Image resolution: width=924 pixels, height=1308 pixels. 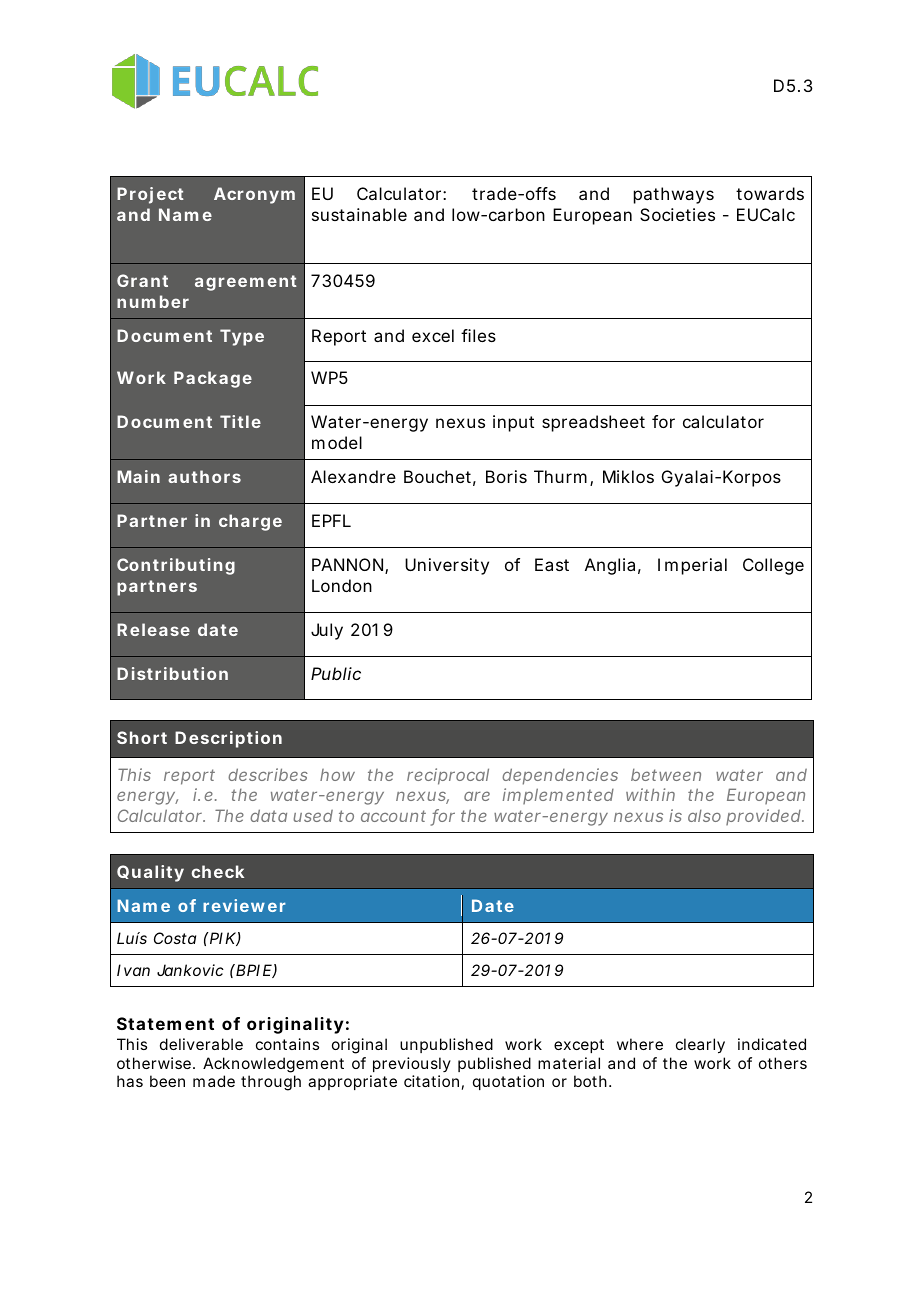 What do you see at coordinates (153, 629) in the image?
I see `Release` at bounding box center [153, 629].
